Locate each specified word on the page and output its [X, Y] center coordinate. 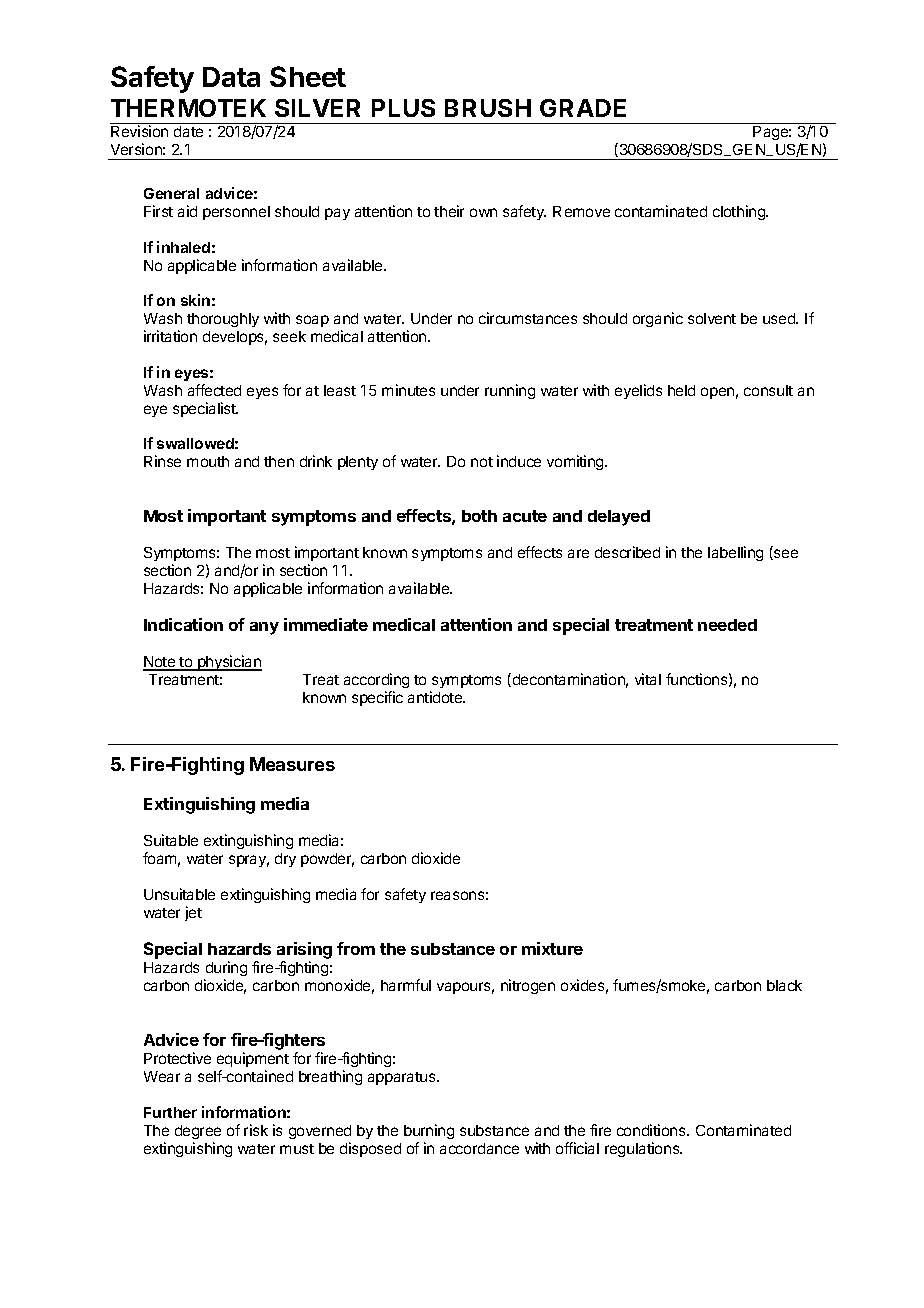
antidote [436, 697]
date [188, 131]
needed [727, 625]
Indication [183, 624]
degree [198, 1132]
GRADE [583, 108]
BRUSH [488, 108]
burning [429, 1131]
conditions [652, 1130]
